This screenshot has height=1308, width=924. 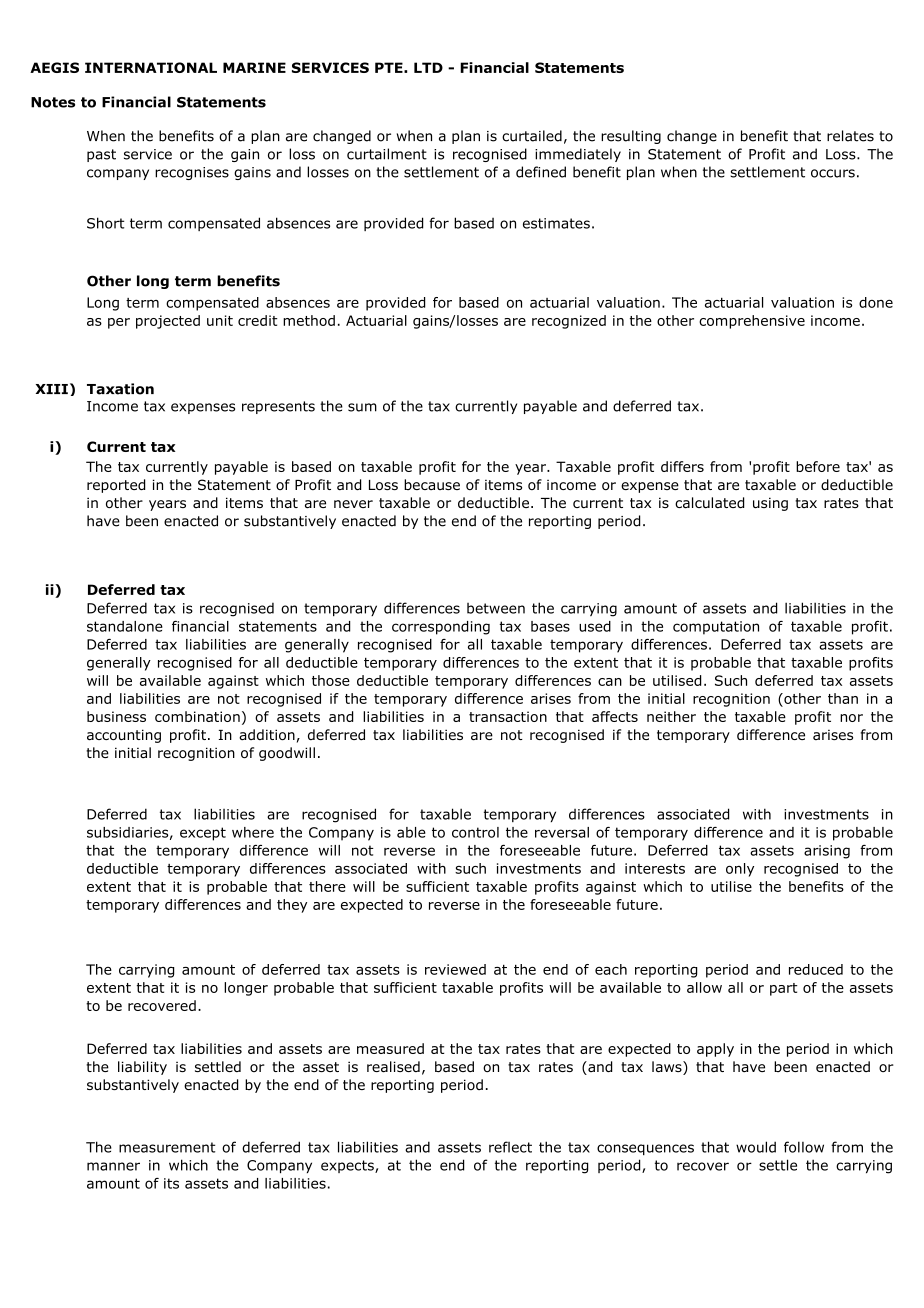 I want to click on arising, so click(x=827, y=852).
